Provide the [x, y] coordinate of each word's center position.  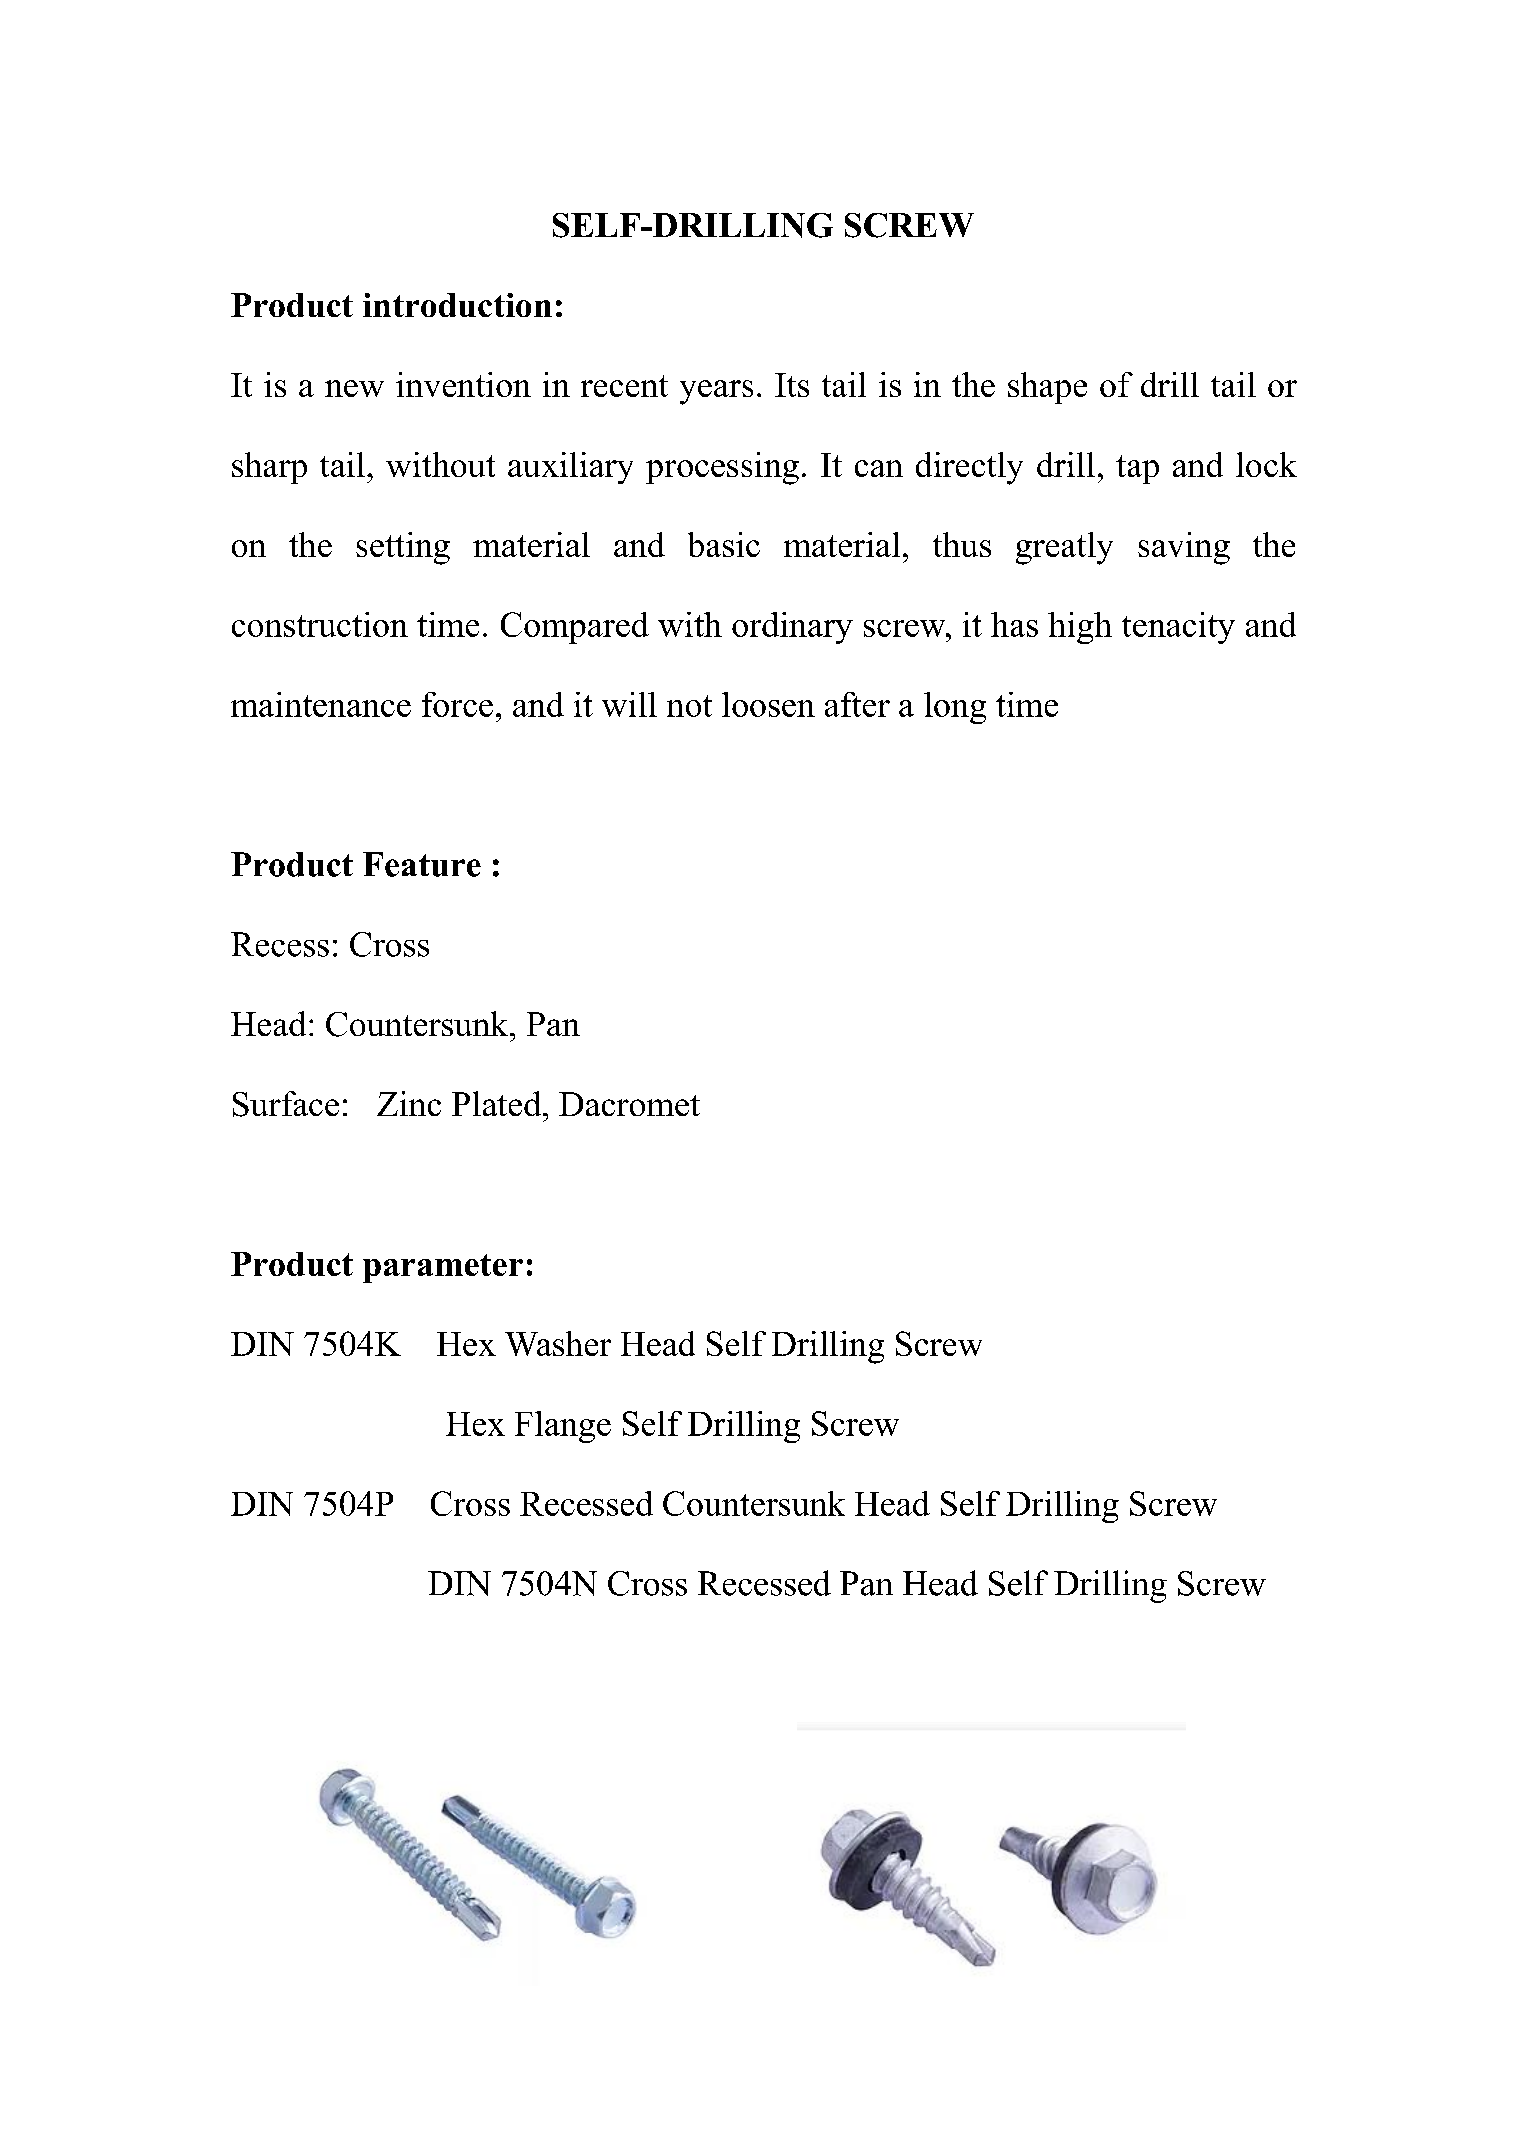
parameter [443, 1268]
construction [320, 624]
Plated [498, 1103]
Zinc [409, 1103]
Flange [563, 1427]
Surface [286, 1104]
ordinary [792, 628]
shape [1047, 388]
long [955, 708]
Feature [422, 864]
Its [792, 385]
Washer [558, 1343]
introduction [457, 305]
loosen [768, 704]
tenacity [1178, 628]
